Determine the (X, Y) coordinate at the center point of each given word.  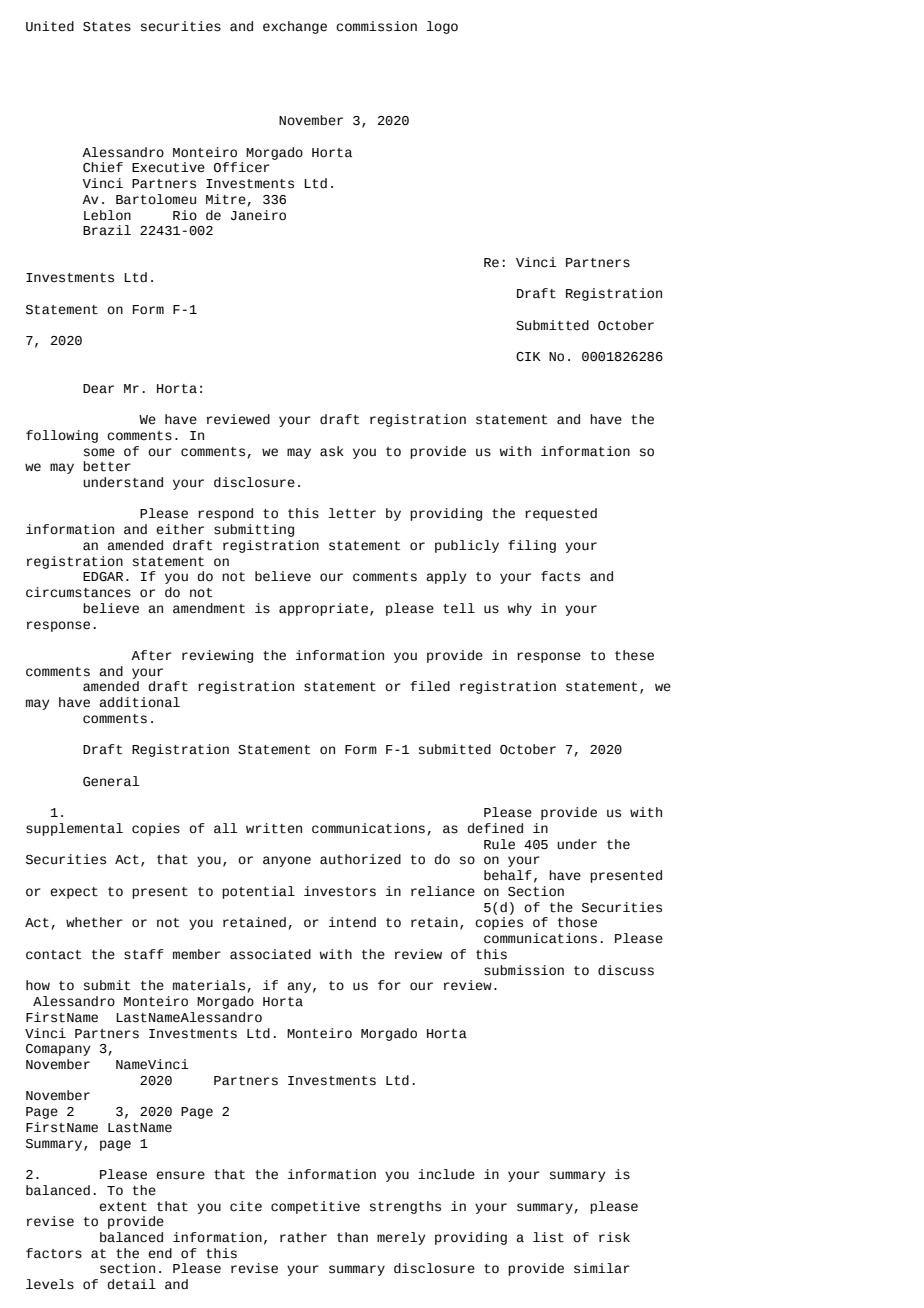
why (519, 609)
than (352, 1237)
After (151, 655)
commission (376, 26)
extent (123, 1207)
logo (442, 27)
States (107, 27)
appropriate (323, 609)
